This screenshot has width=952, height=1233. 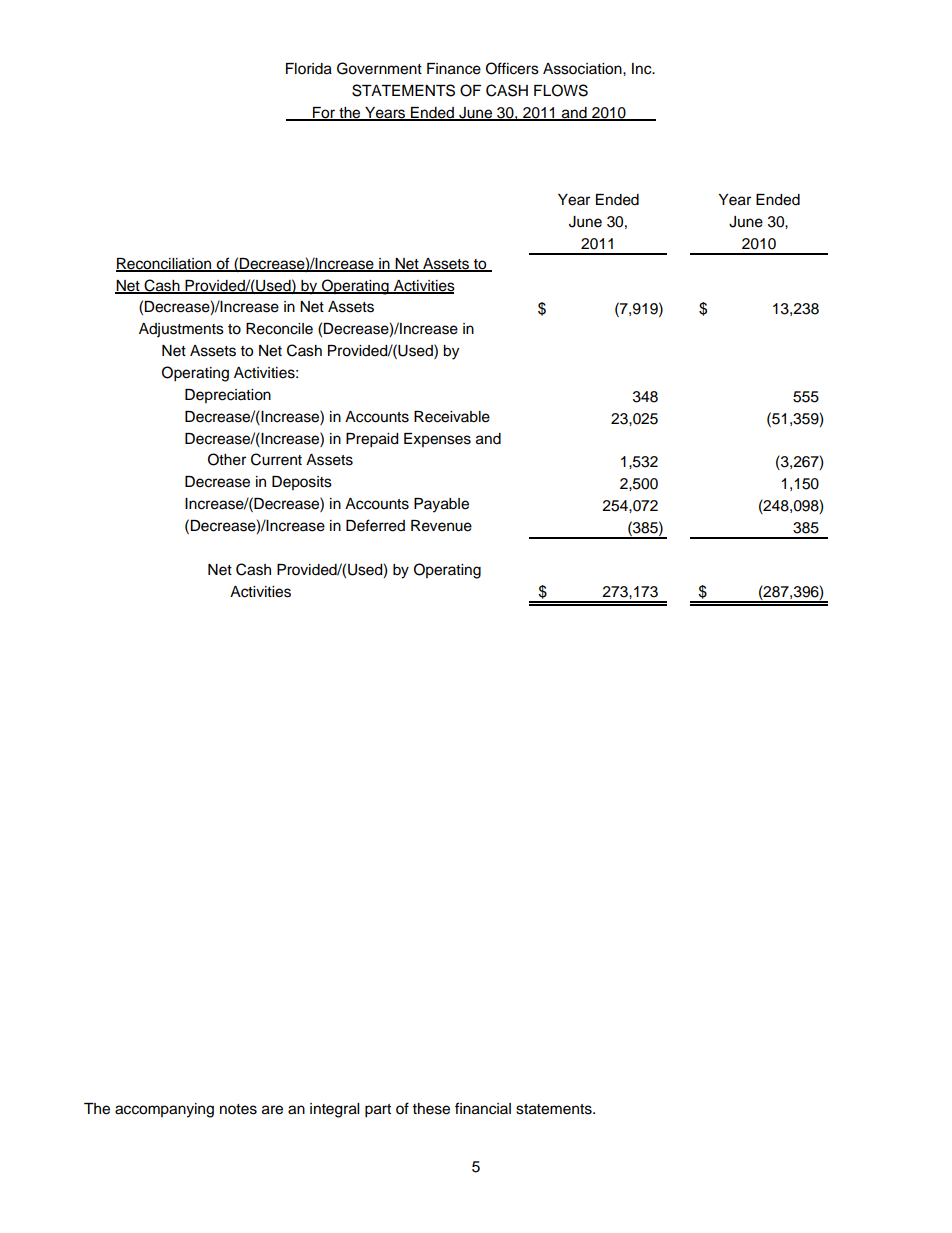 I want to click on notes, so click(x=238, y=1109).
